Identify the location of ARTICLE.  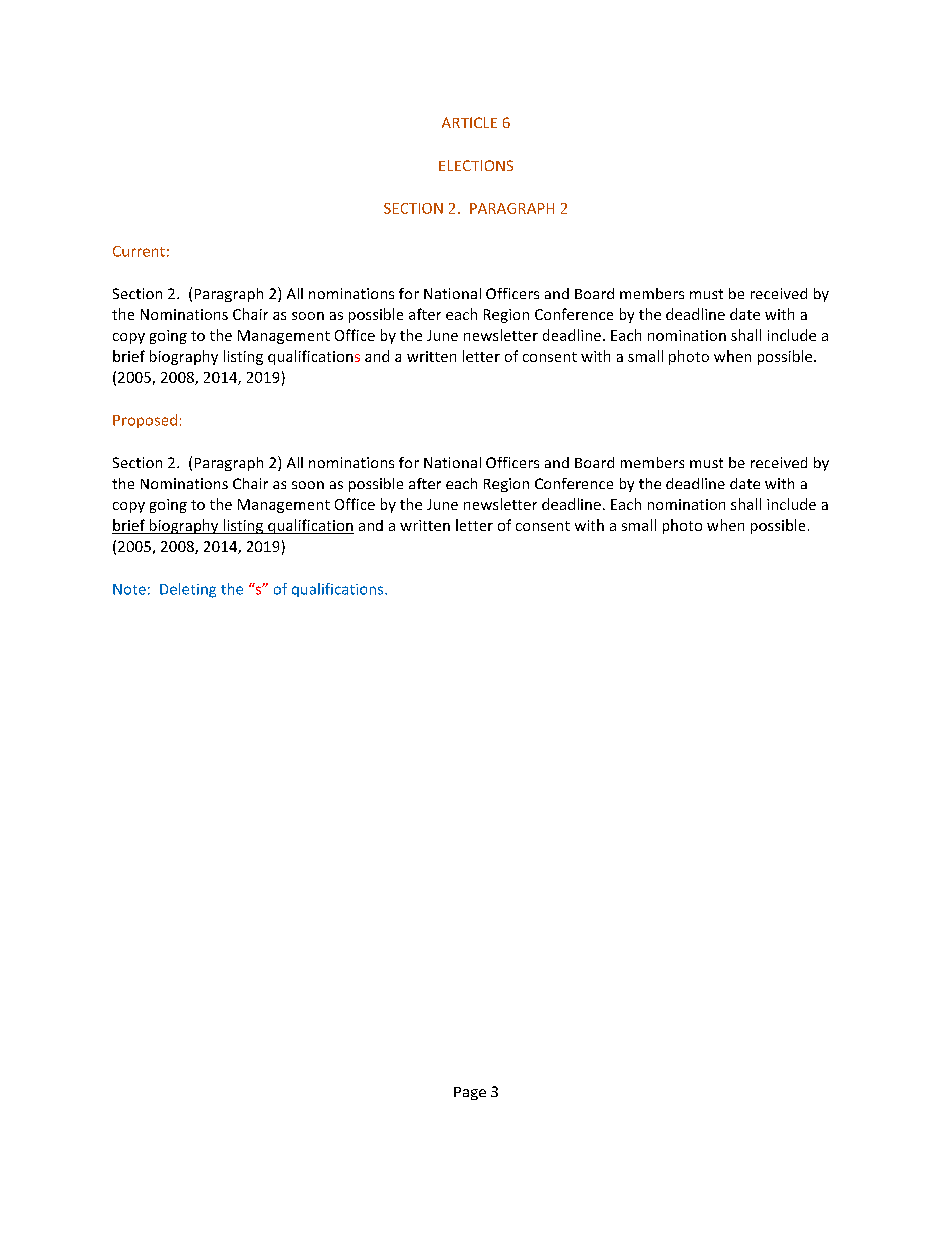
(469, 122).
